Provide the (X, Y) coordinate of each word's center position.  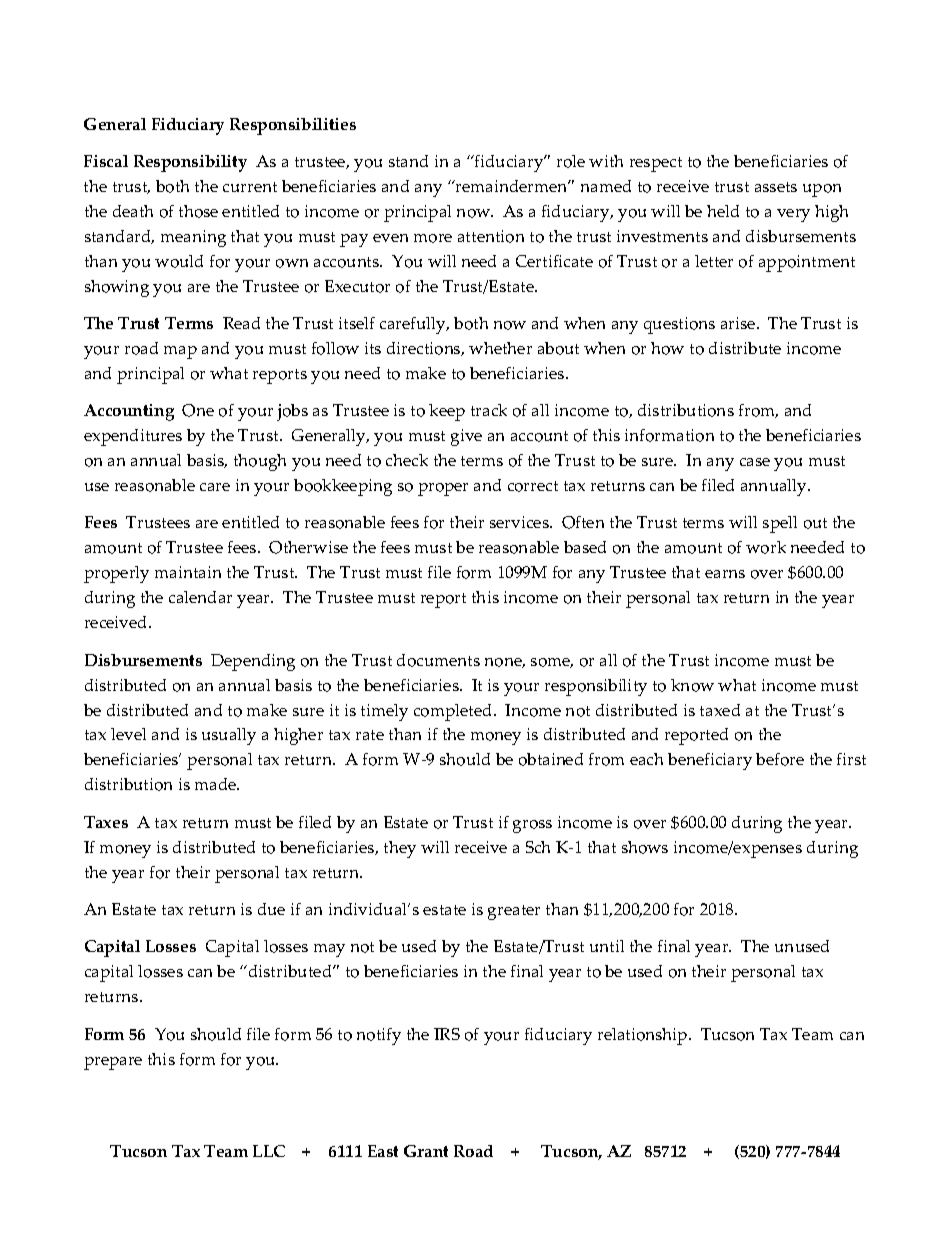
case (755, 462)
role (571, 161)
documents (438, 660)
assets (776, 187)
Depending (253, 662)
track (489, 410)
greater (514, 912)
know (692, 685)
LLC (269, 1151)
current (250, 187)
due (271, 909)
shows (645, 847)
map (180, 352)
